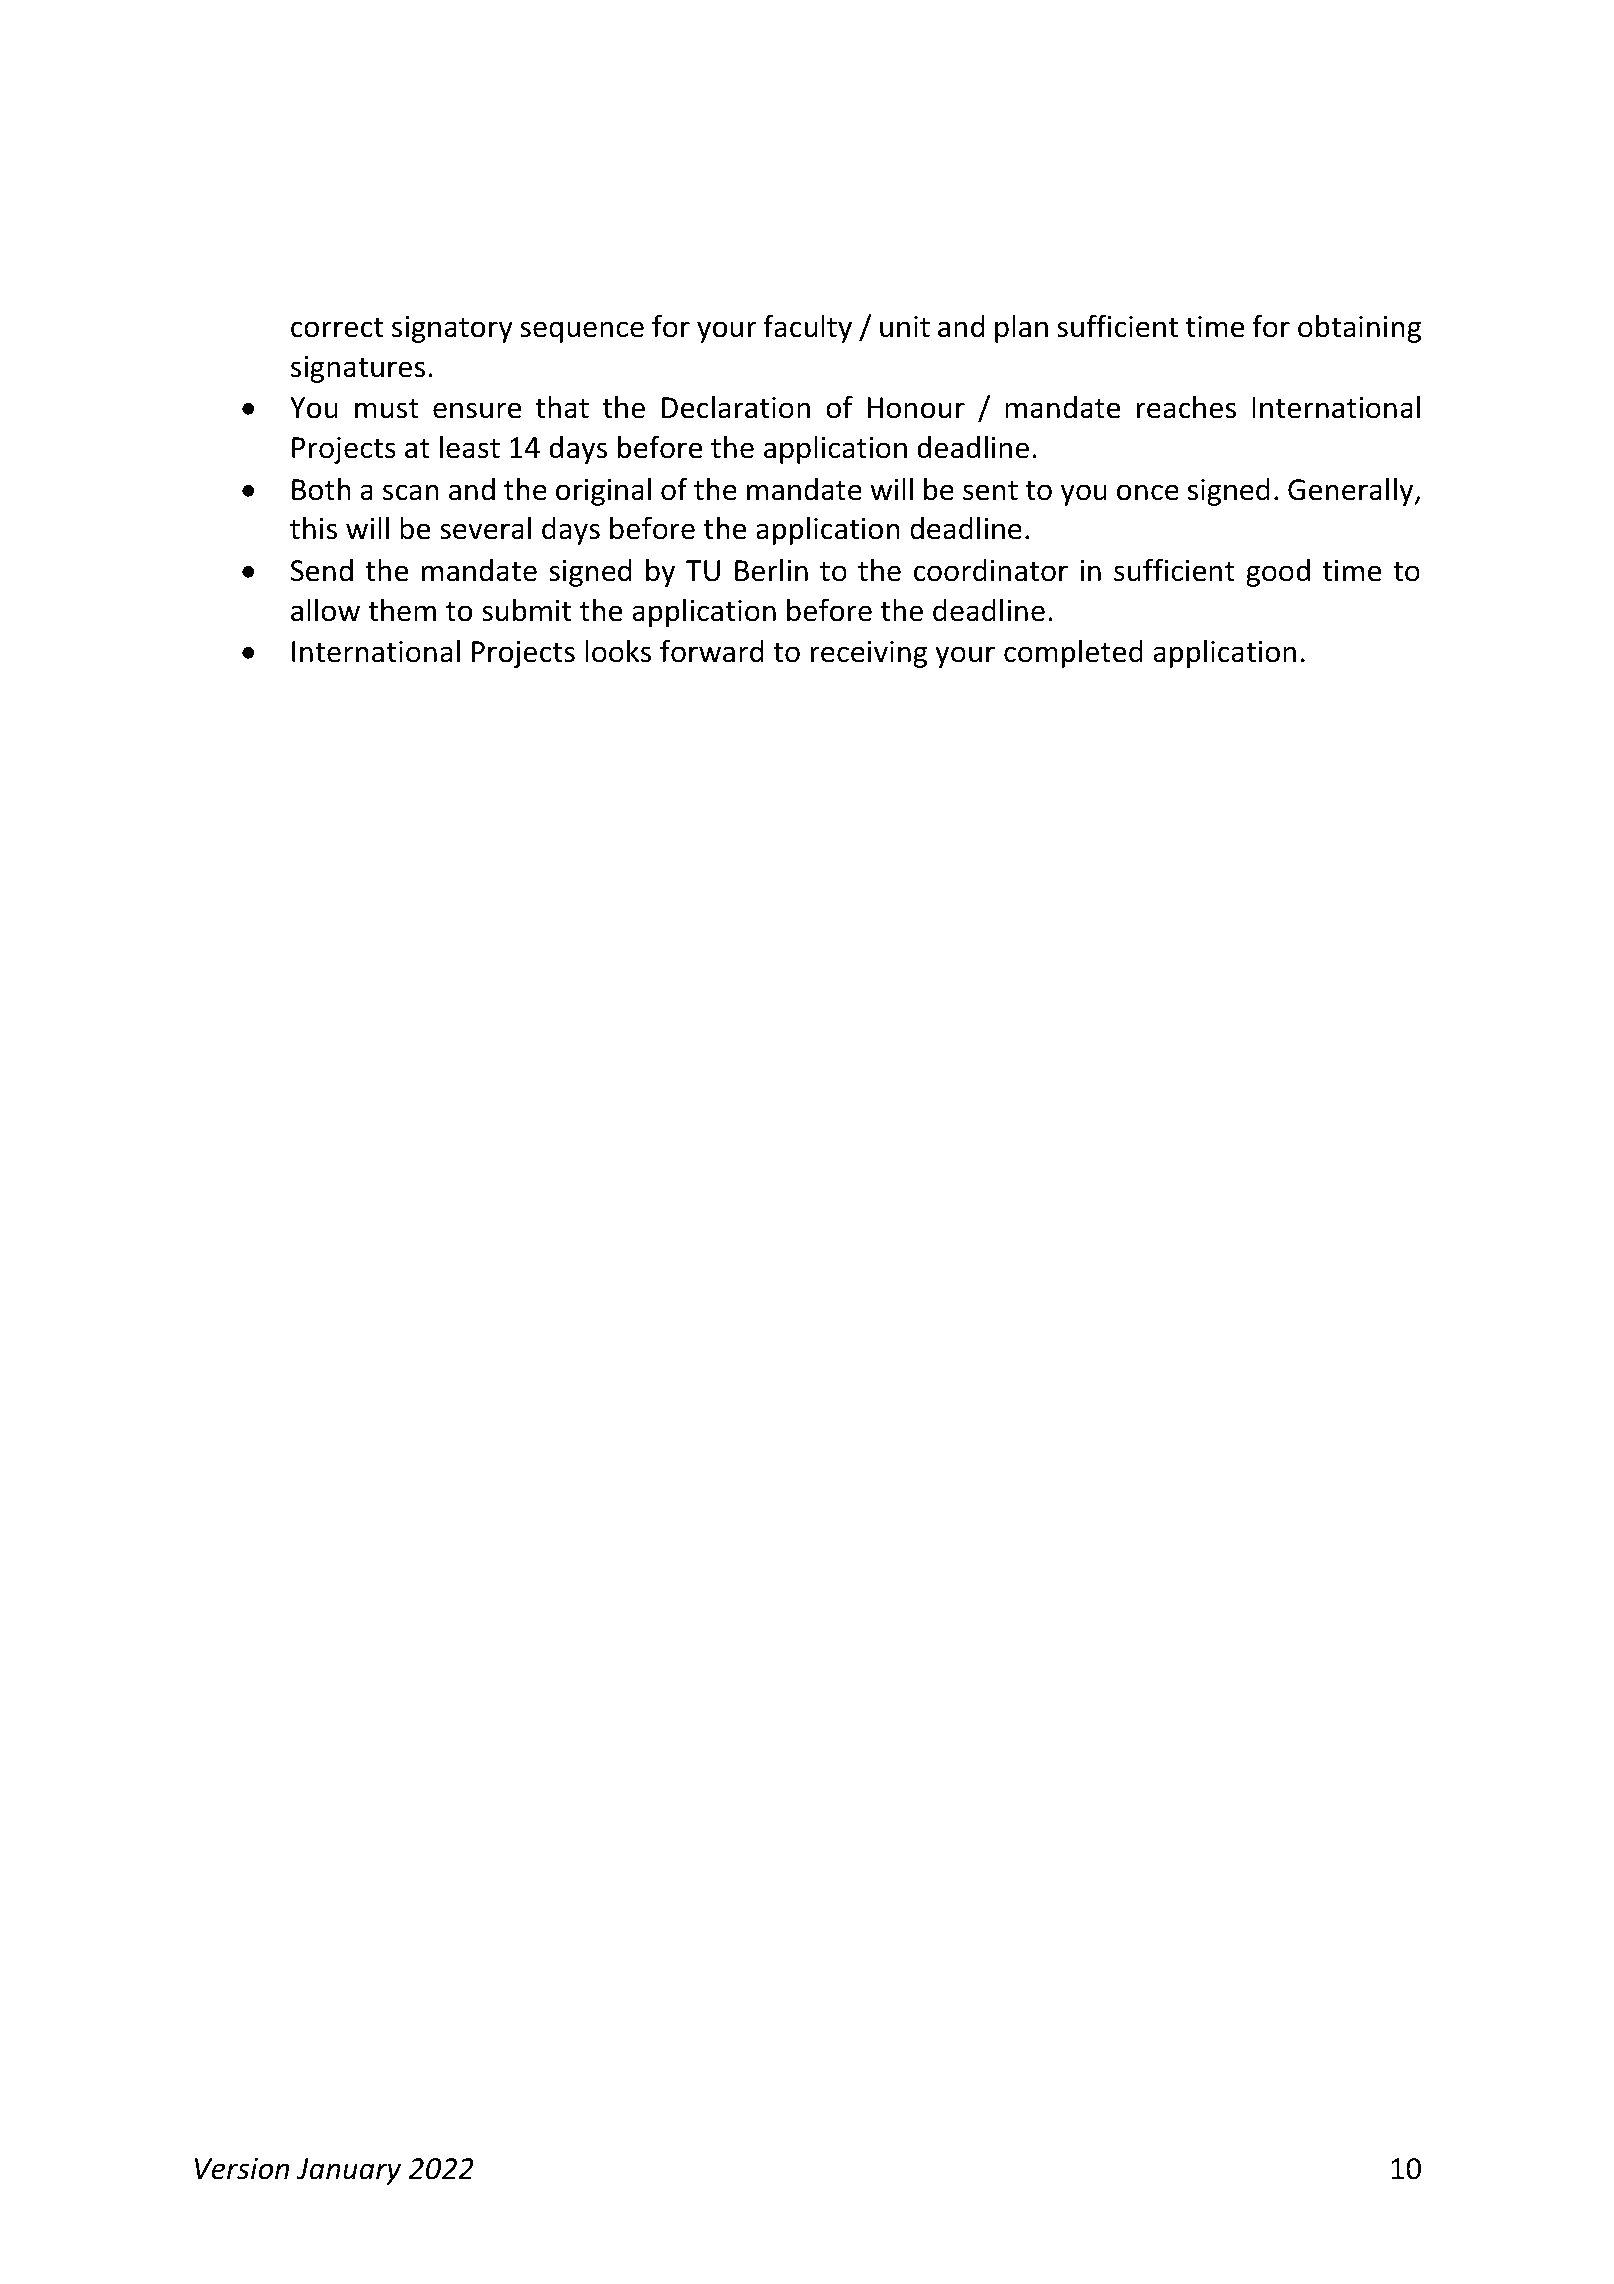 This screenshot has width=1614, height=2284. I want to click on January, so click(349, 2171).
